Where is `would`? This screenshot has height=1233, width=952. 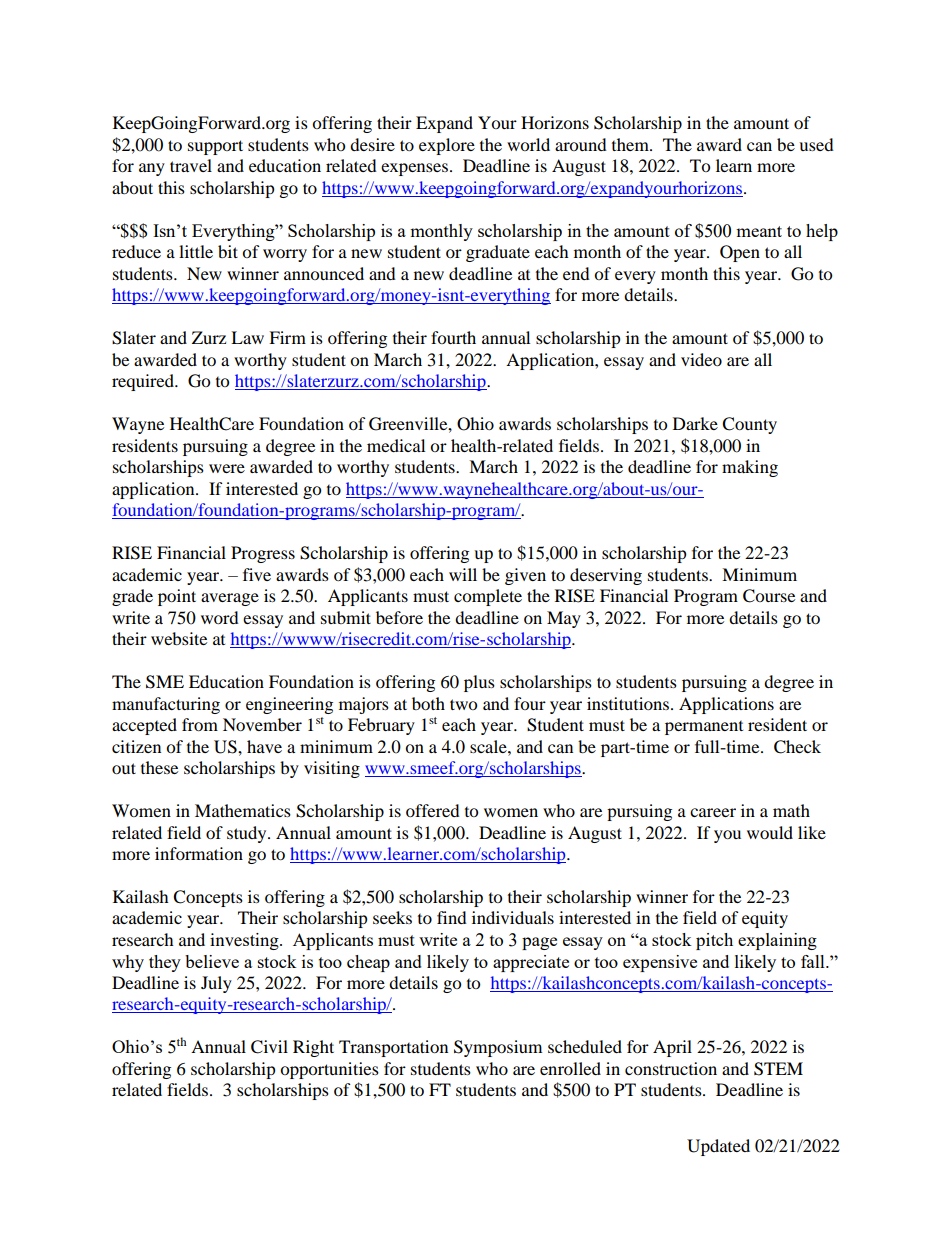 would is located at coordinates (770, 832).
